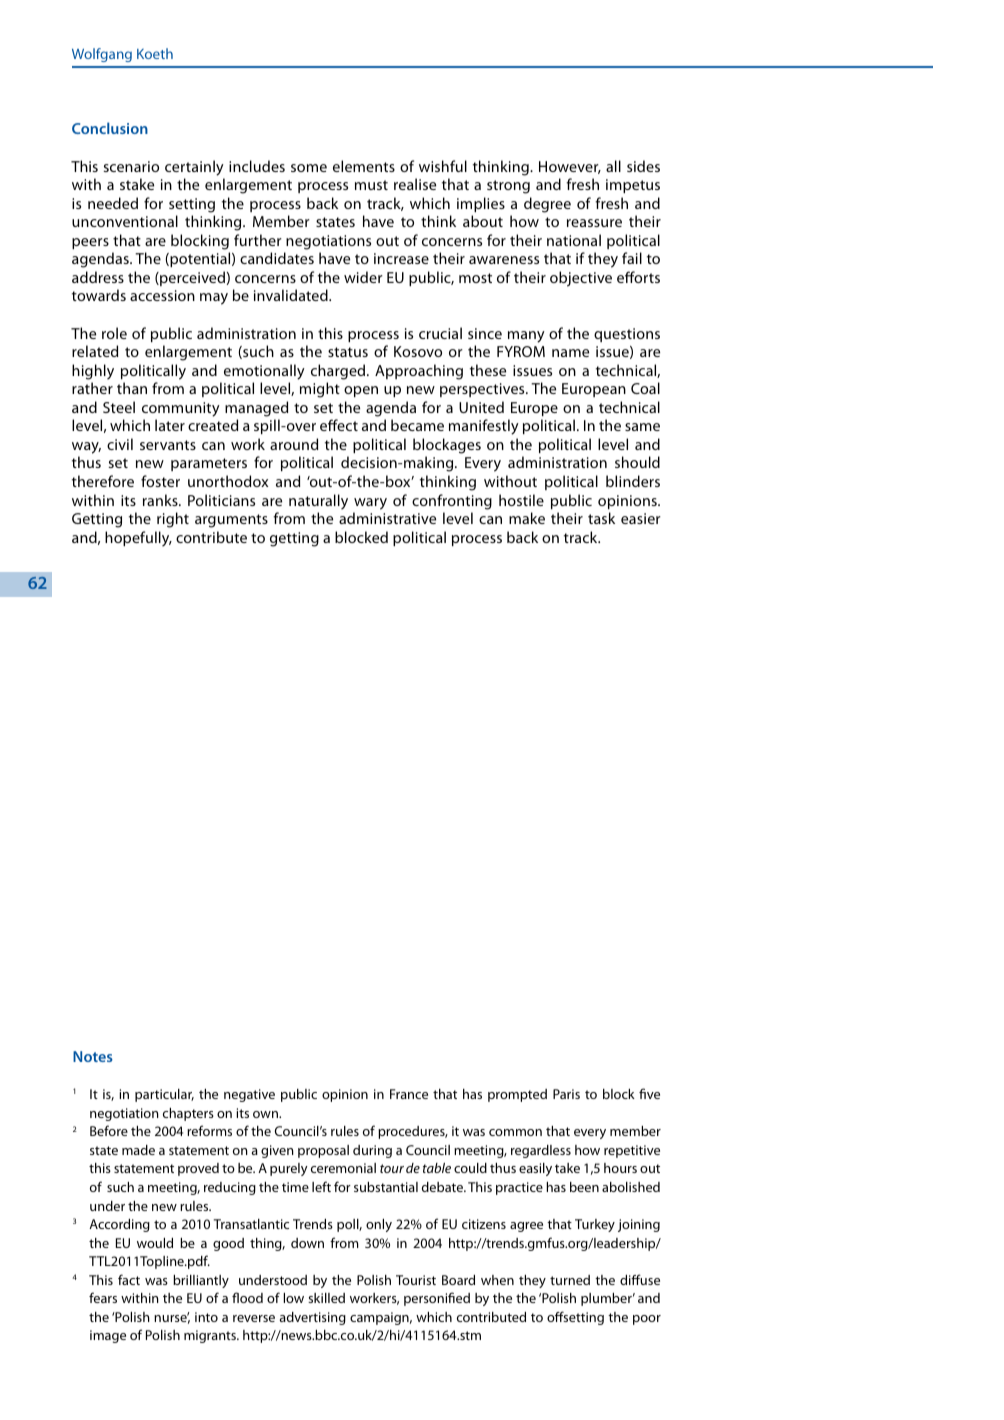 This screenshot has width=1004, height=1420. I want to click on wary, so click(370, 504).
